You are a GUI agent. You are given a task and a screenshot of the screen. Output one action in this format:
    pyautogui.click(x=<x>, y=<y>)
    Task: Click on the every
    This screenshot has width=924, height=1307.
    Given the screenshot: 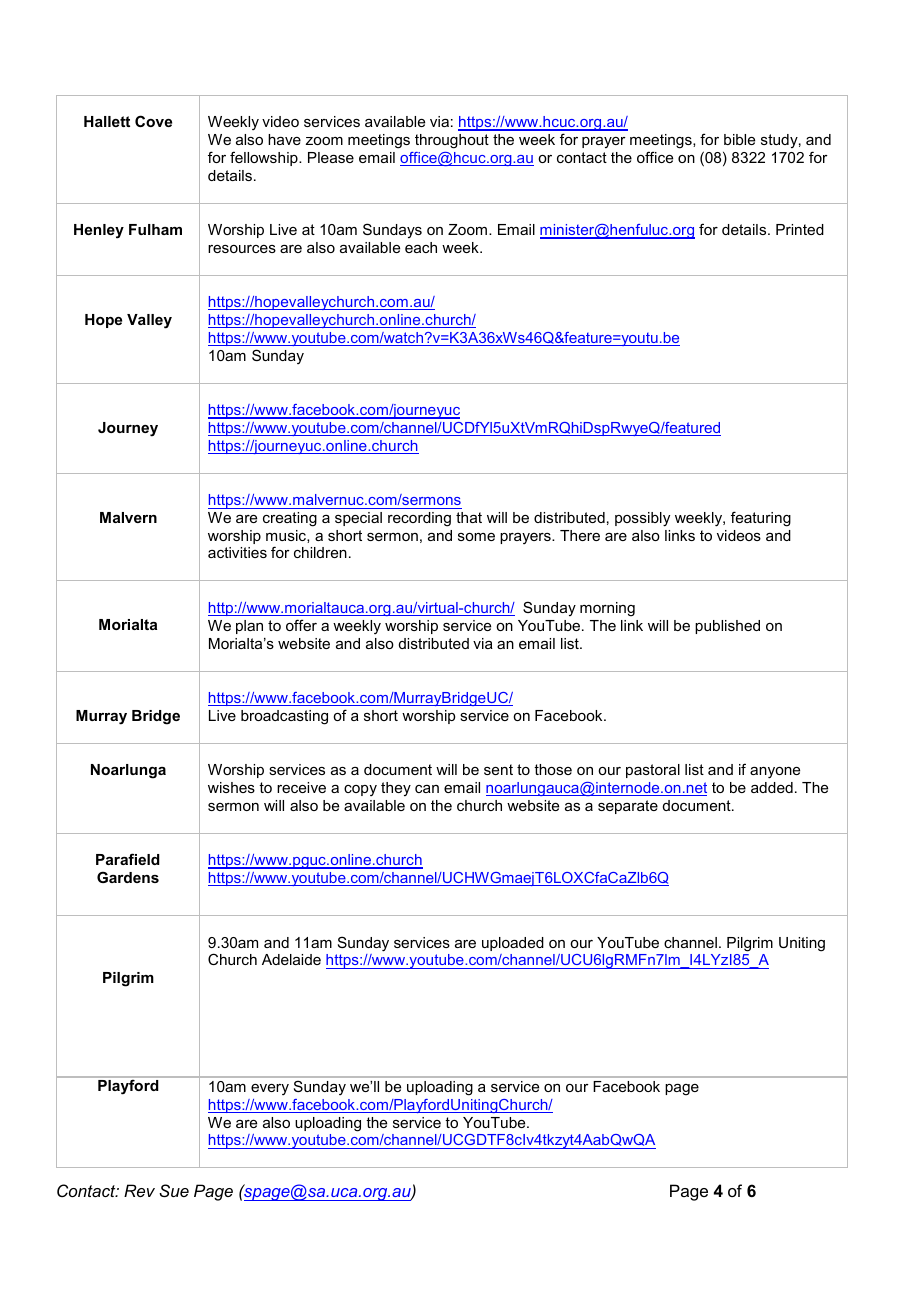 What is the action you would take?
    pyautogui.click(x=270, y=1089)
